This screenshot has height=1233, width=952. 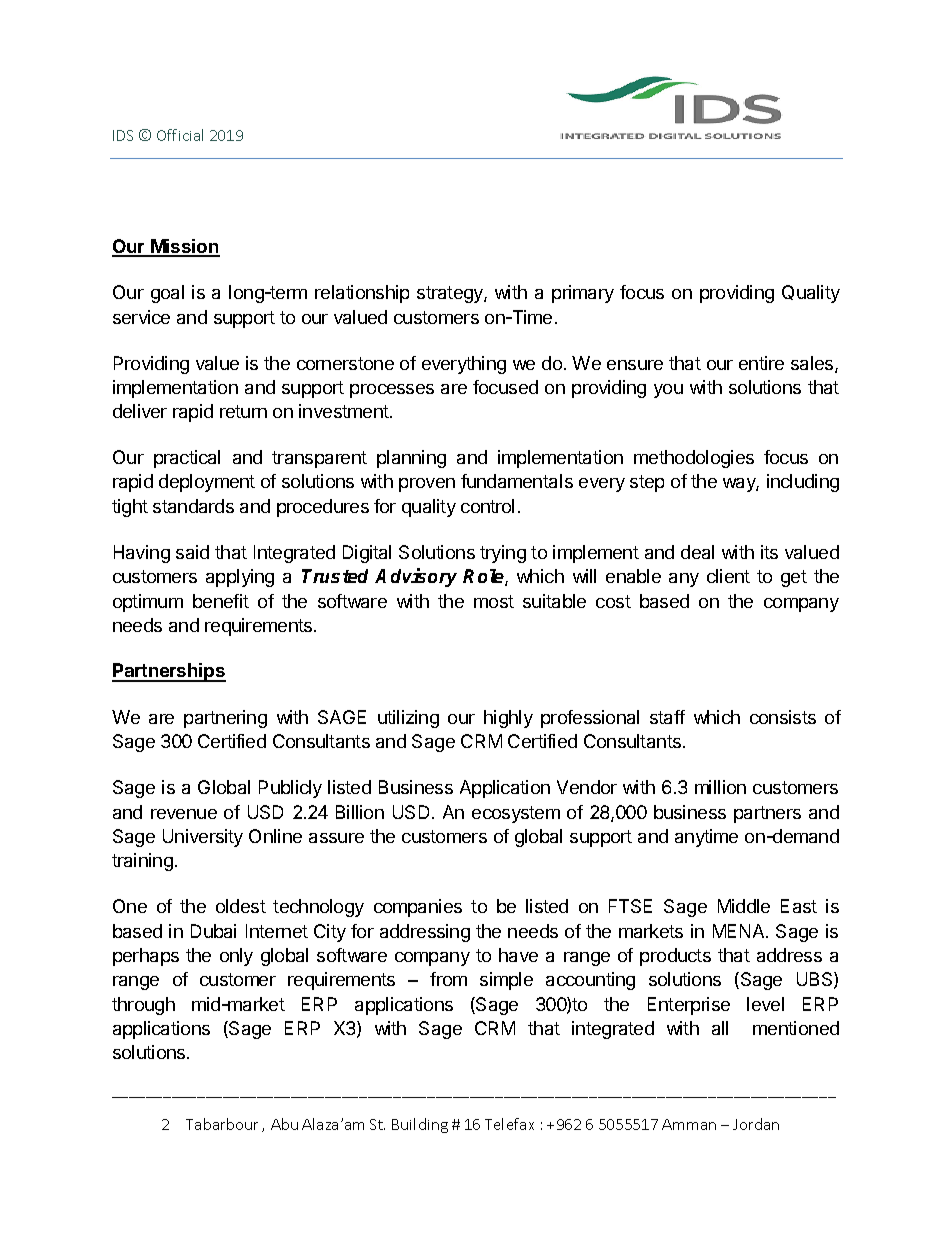 I want to click on client, so click(x=728, y=576).
